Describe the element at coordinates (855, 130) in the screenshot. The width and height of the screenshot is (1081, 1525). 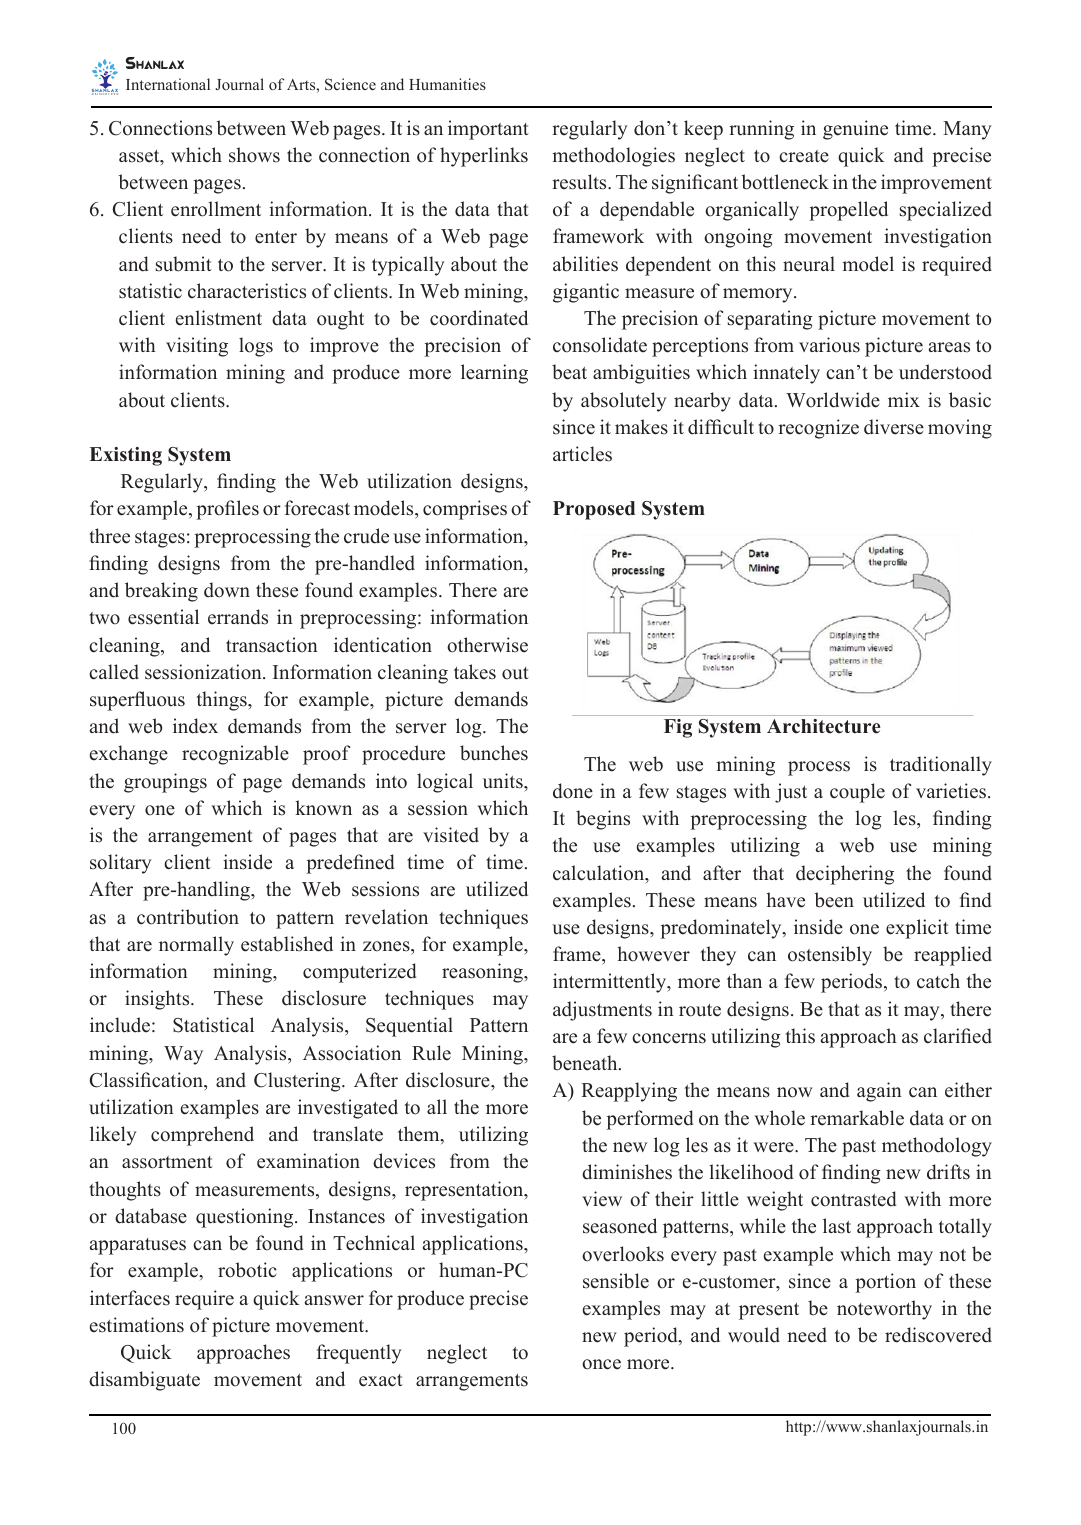
I see `genuine` at that location.
